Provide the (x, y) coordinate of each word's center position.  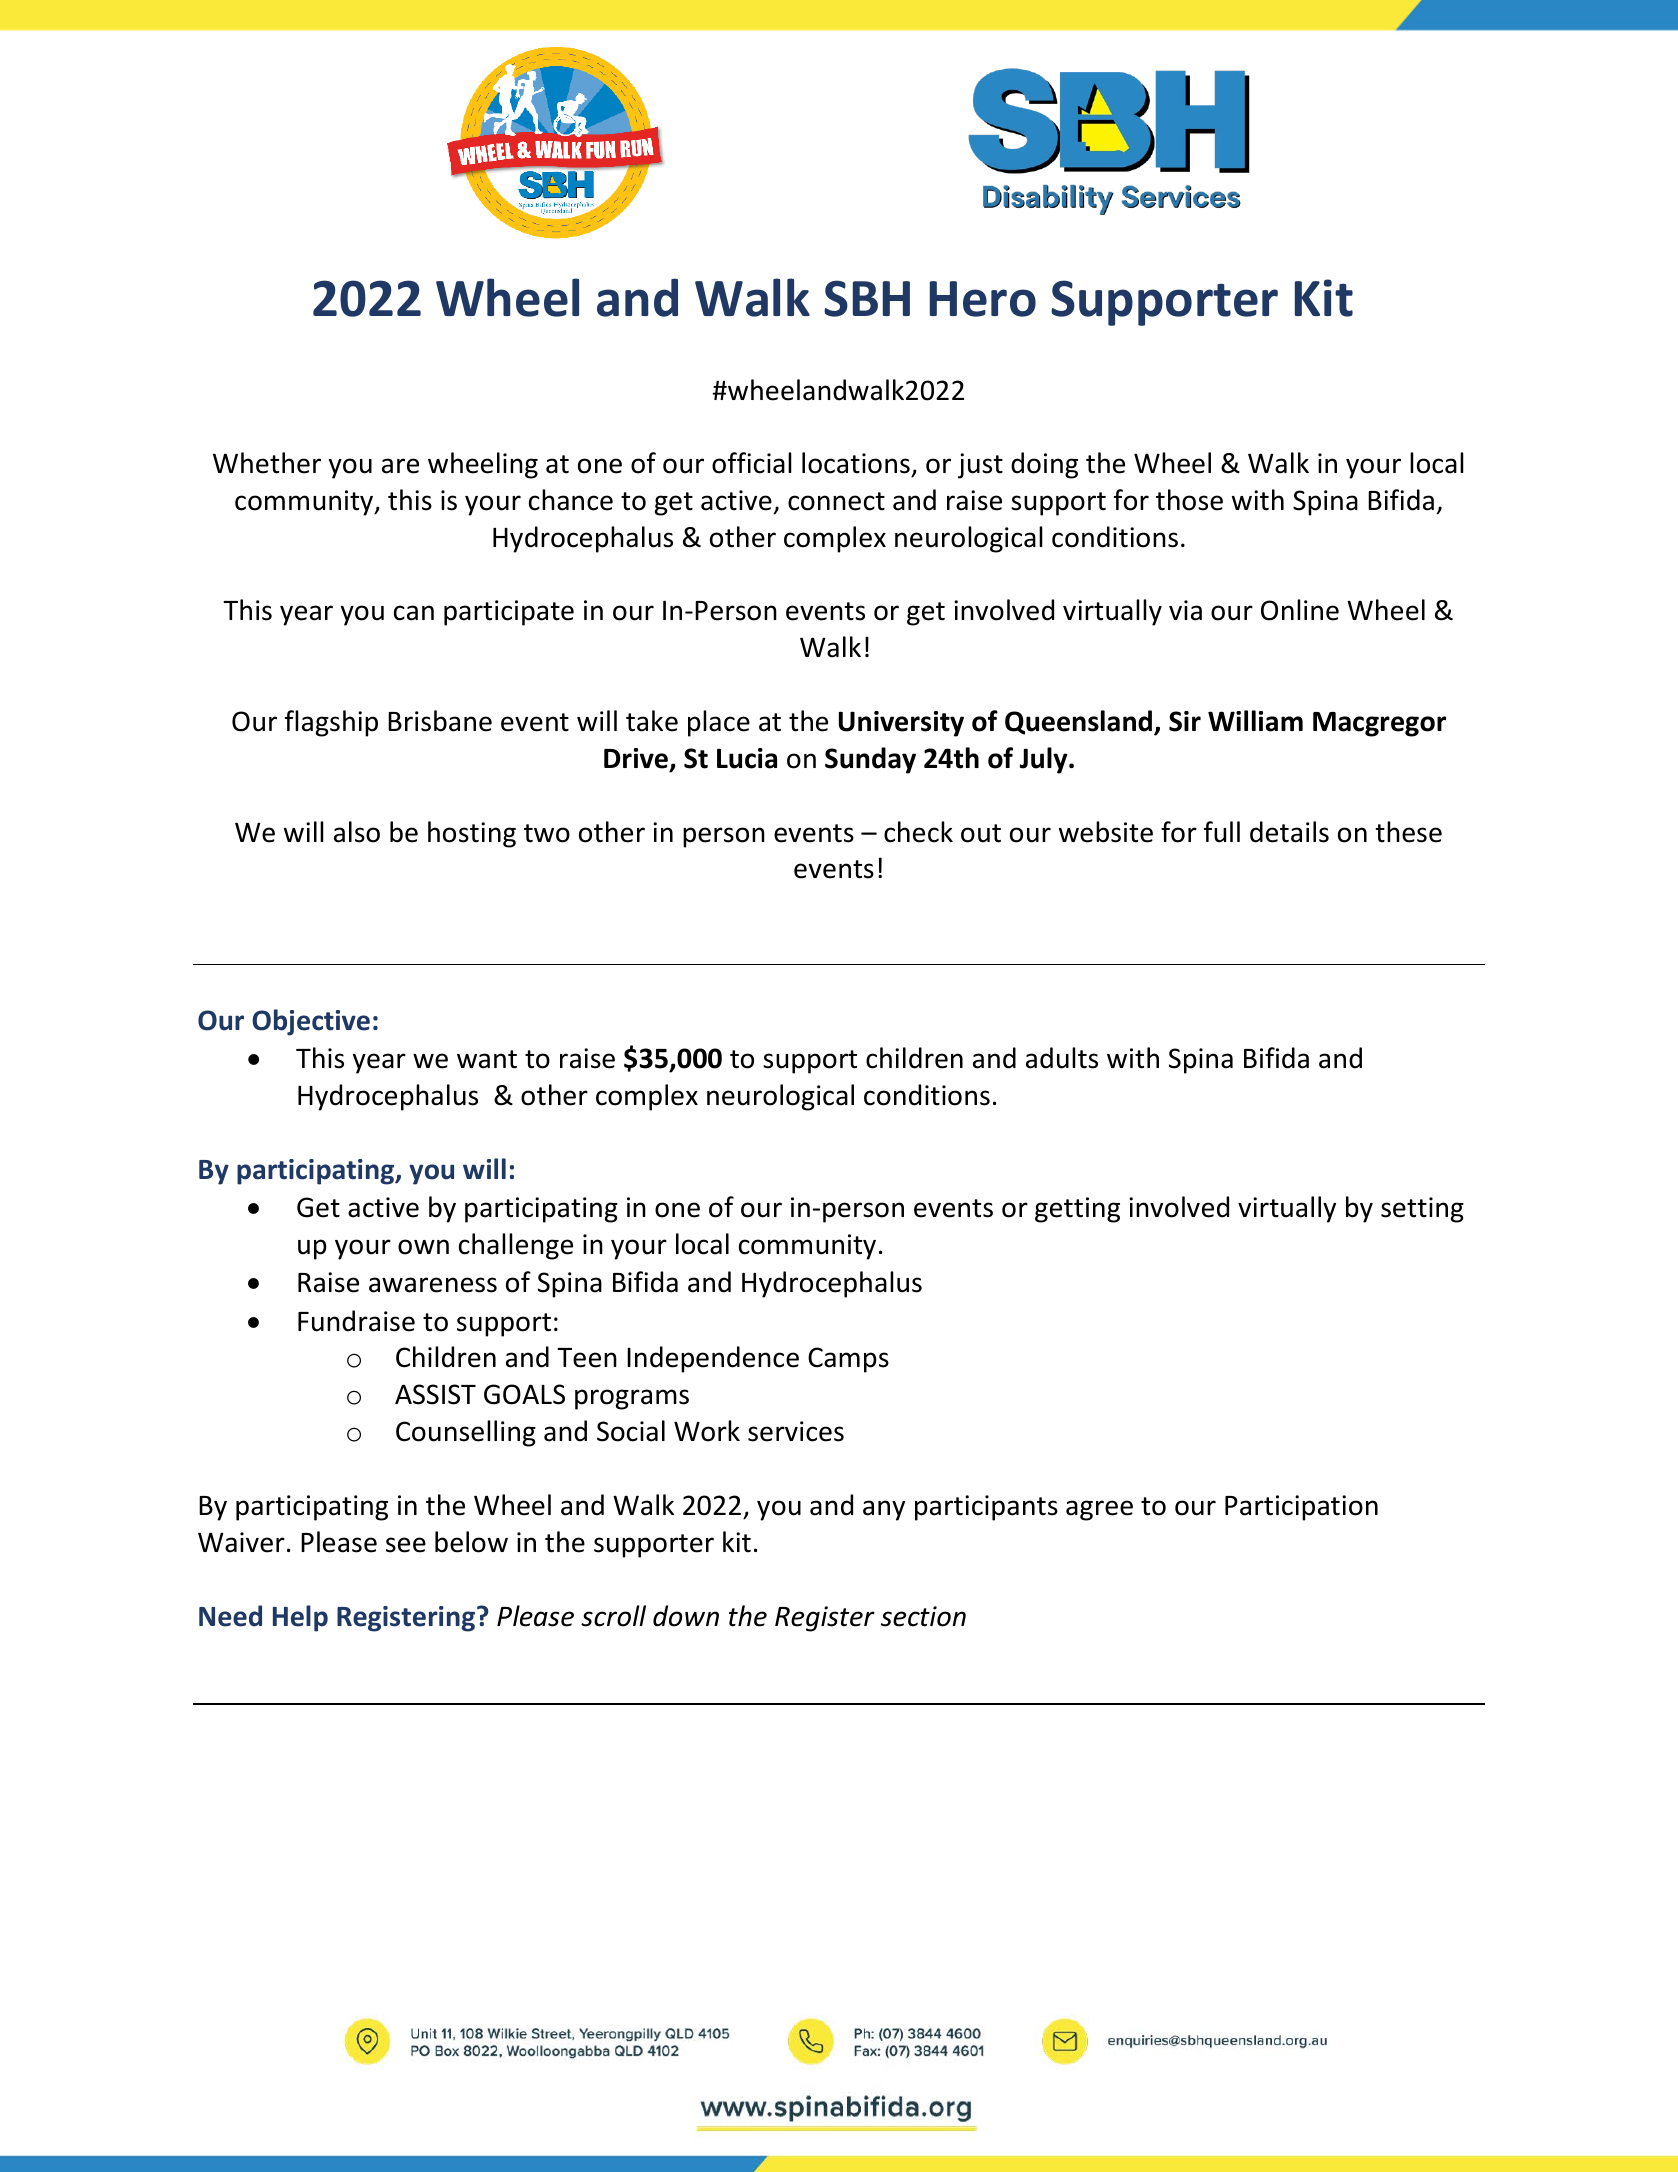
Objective (311, 1022)
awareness (433, 1285)
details (1289, 832)
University (901, 724)
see (406, 1545)
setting (1422, 1210)
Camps (848, 1360)
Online (1300, 610)
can (414, 613)
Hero (983, 299)
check (918, 832)
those (1189, 500)
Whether (267, 463)
